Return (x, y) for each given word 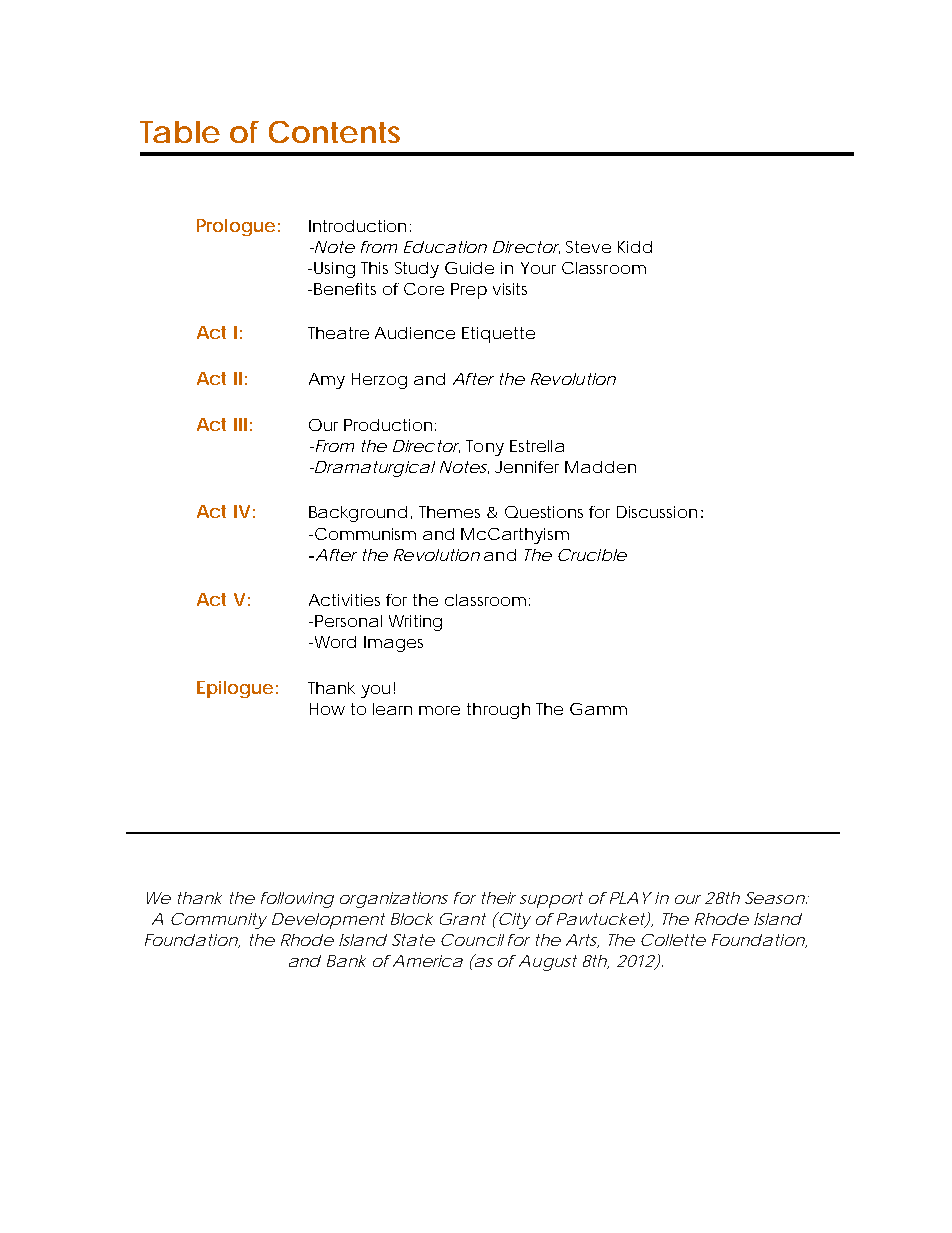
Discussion (657, 512)
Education (445, 247)
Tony (485, 448)
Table (180, 132)
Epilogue (235, 689)
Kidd (635, 247)
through (498, 711)
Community (219, 921)
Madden (600, 467)
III (240, 424)
